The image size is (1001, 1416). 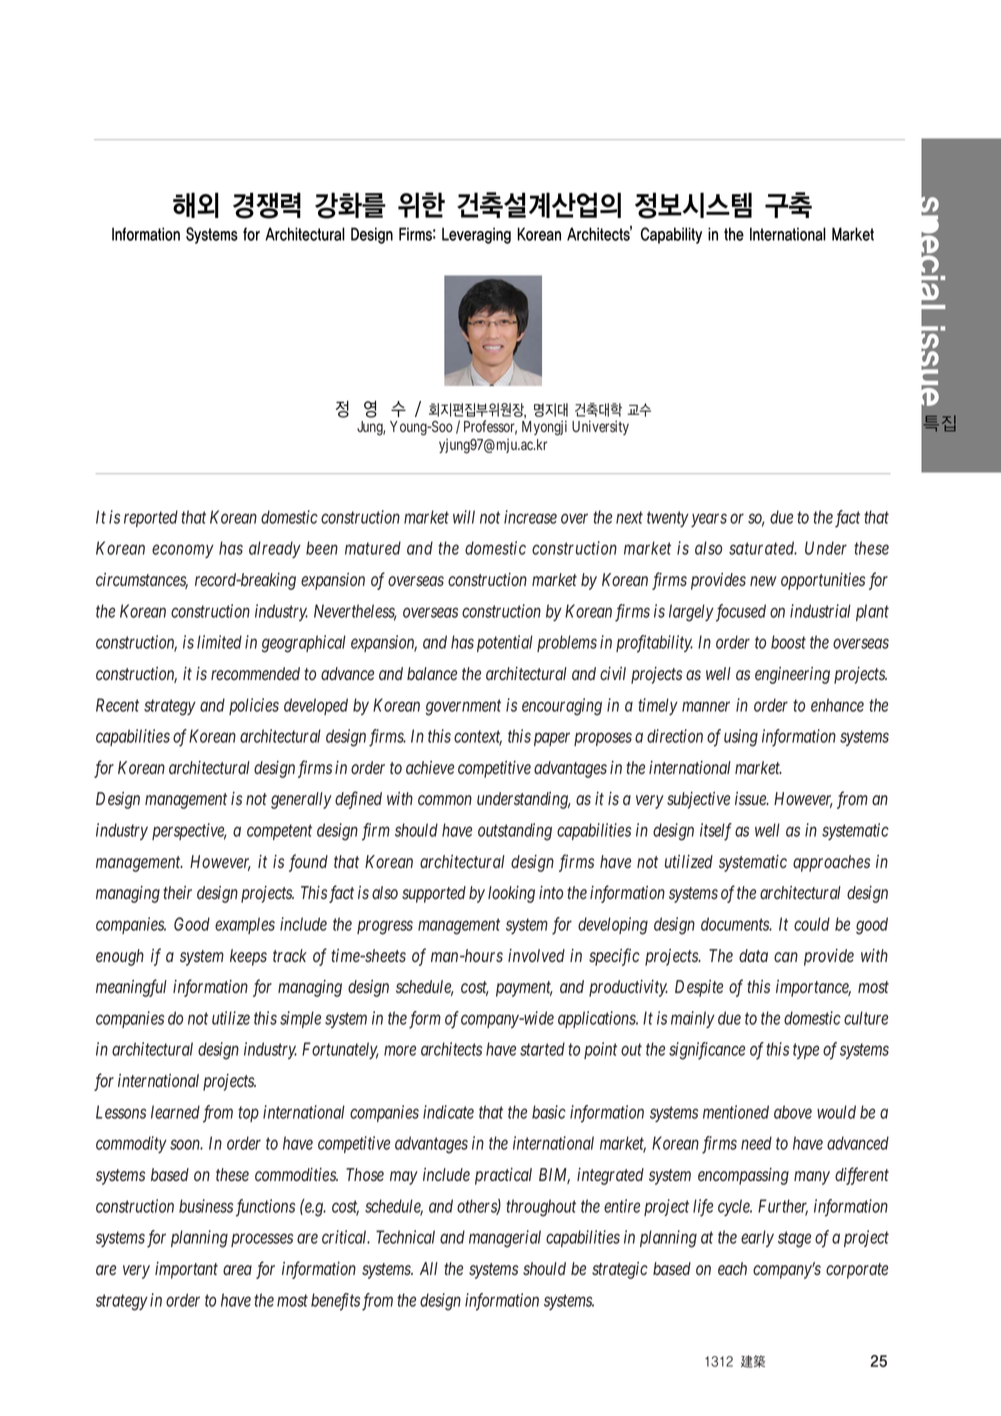 I want to click on years, so click(x=709, y=520).
